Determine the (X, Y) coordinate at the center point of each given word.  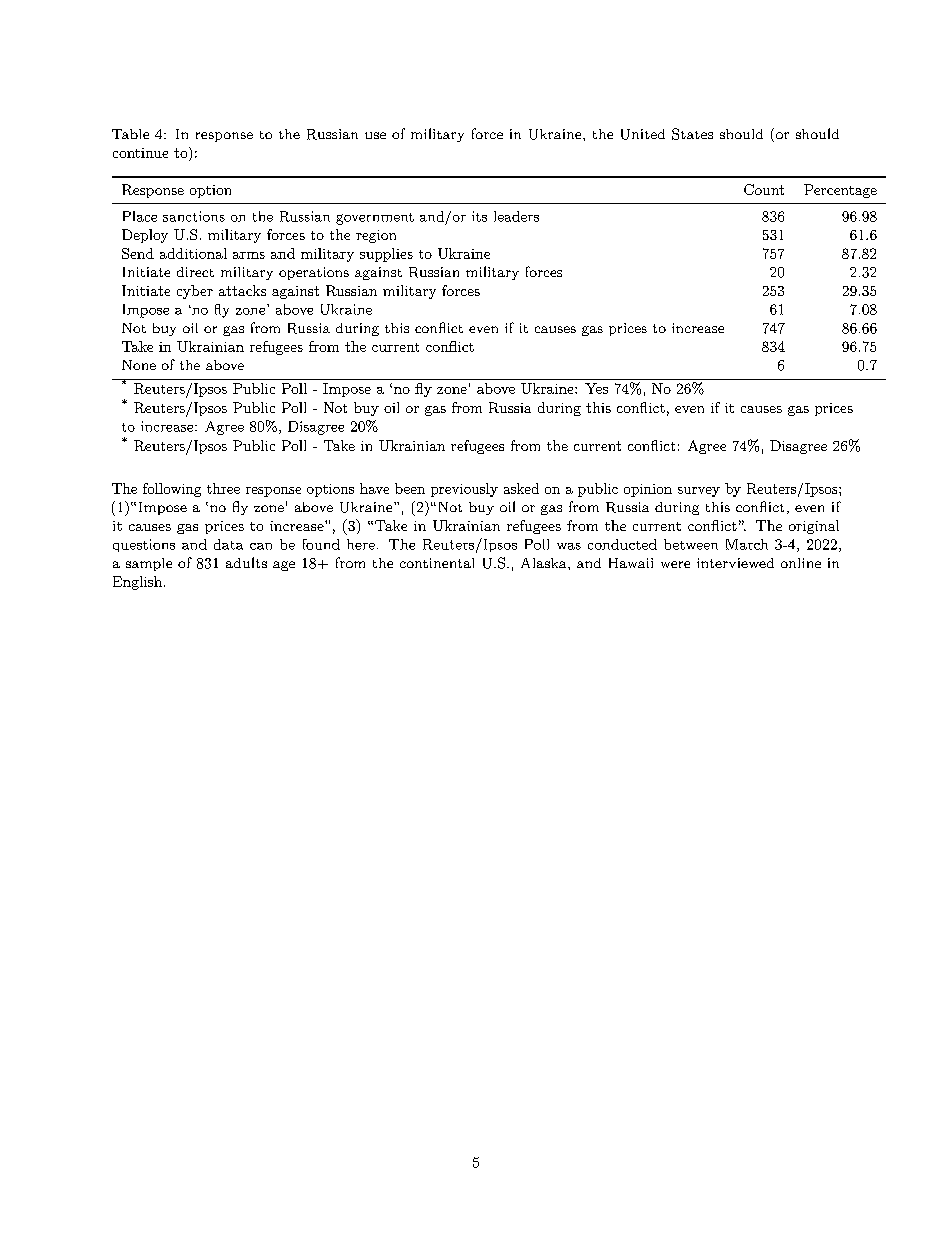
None (139, 365)
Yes (596, 388)
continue (140, 153)
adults (246, 562)
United (643, 134)
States (692, 134)
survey (699, 492)
